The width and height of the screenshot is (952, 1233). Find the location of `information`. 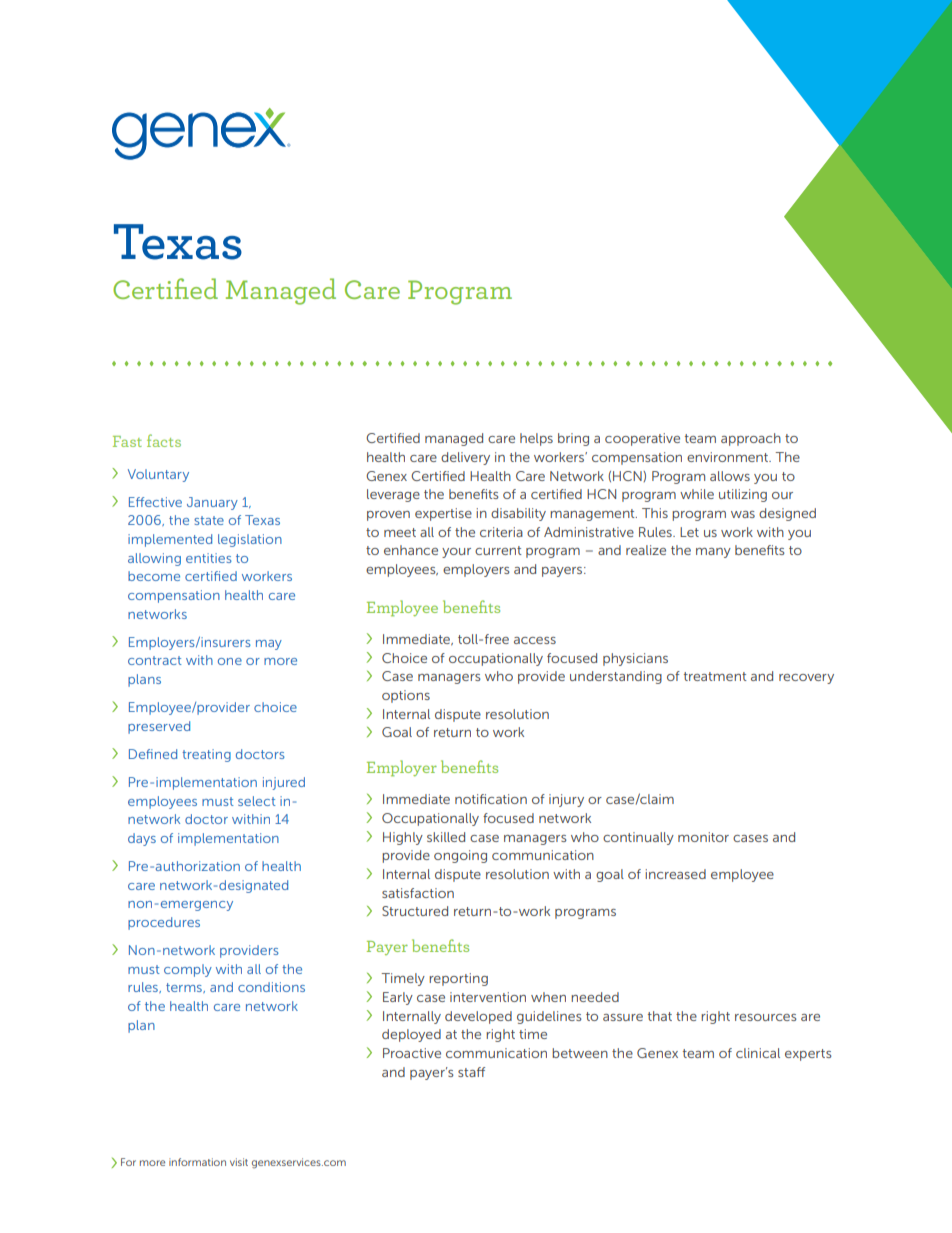

information is located at coordinates (197, 1162).
